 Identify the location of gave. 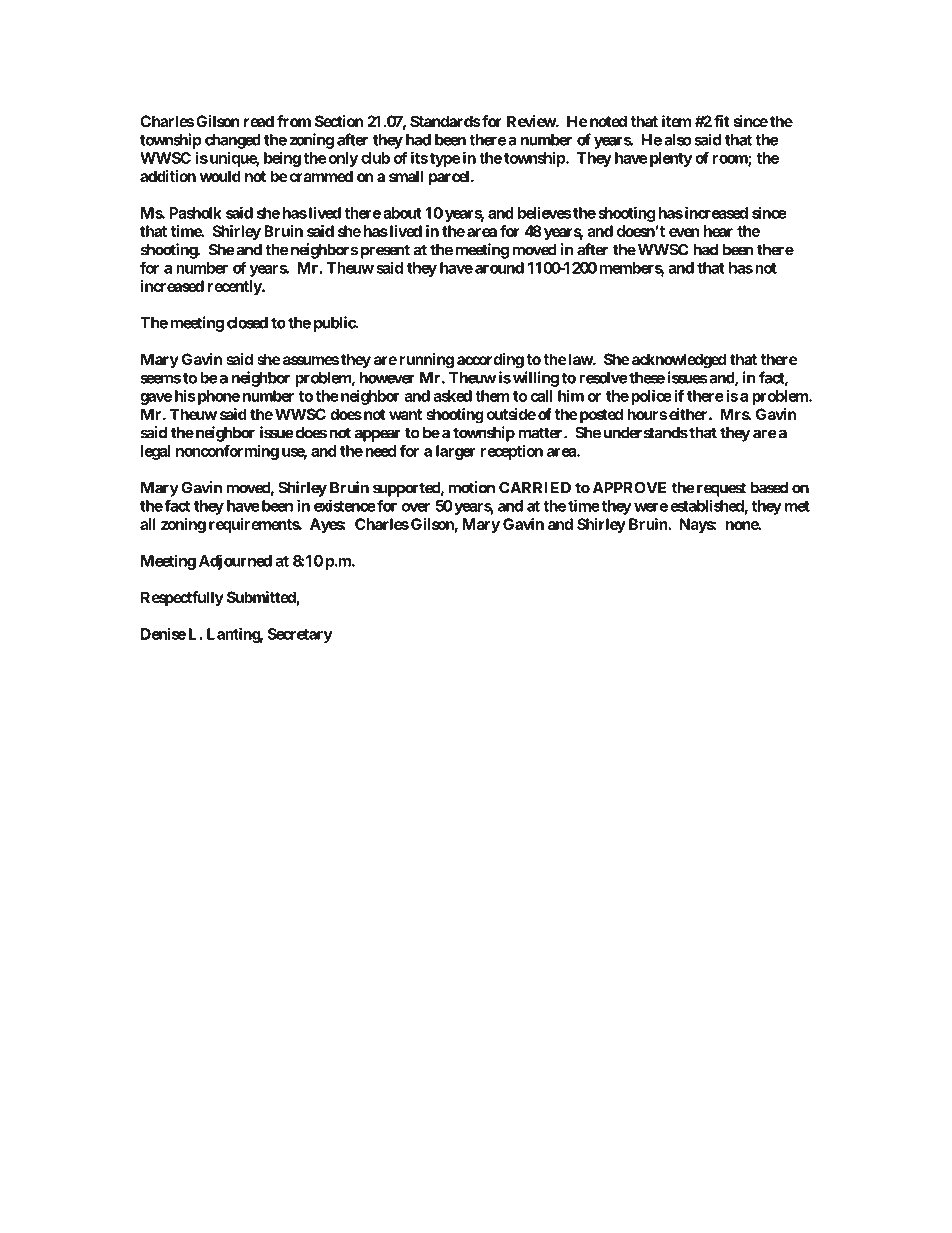
(156, 399).
